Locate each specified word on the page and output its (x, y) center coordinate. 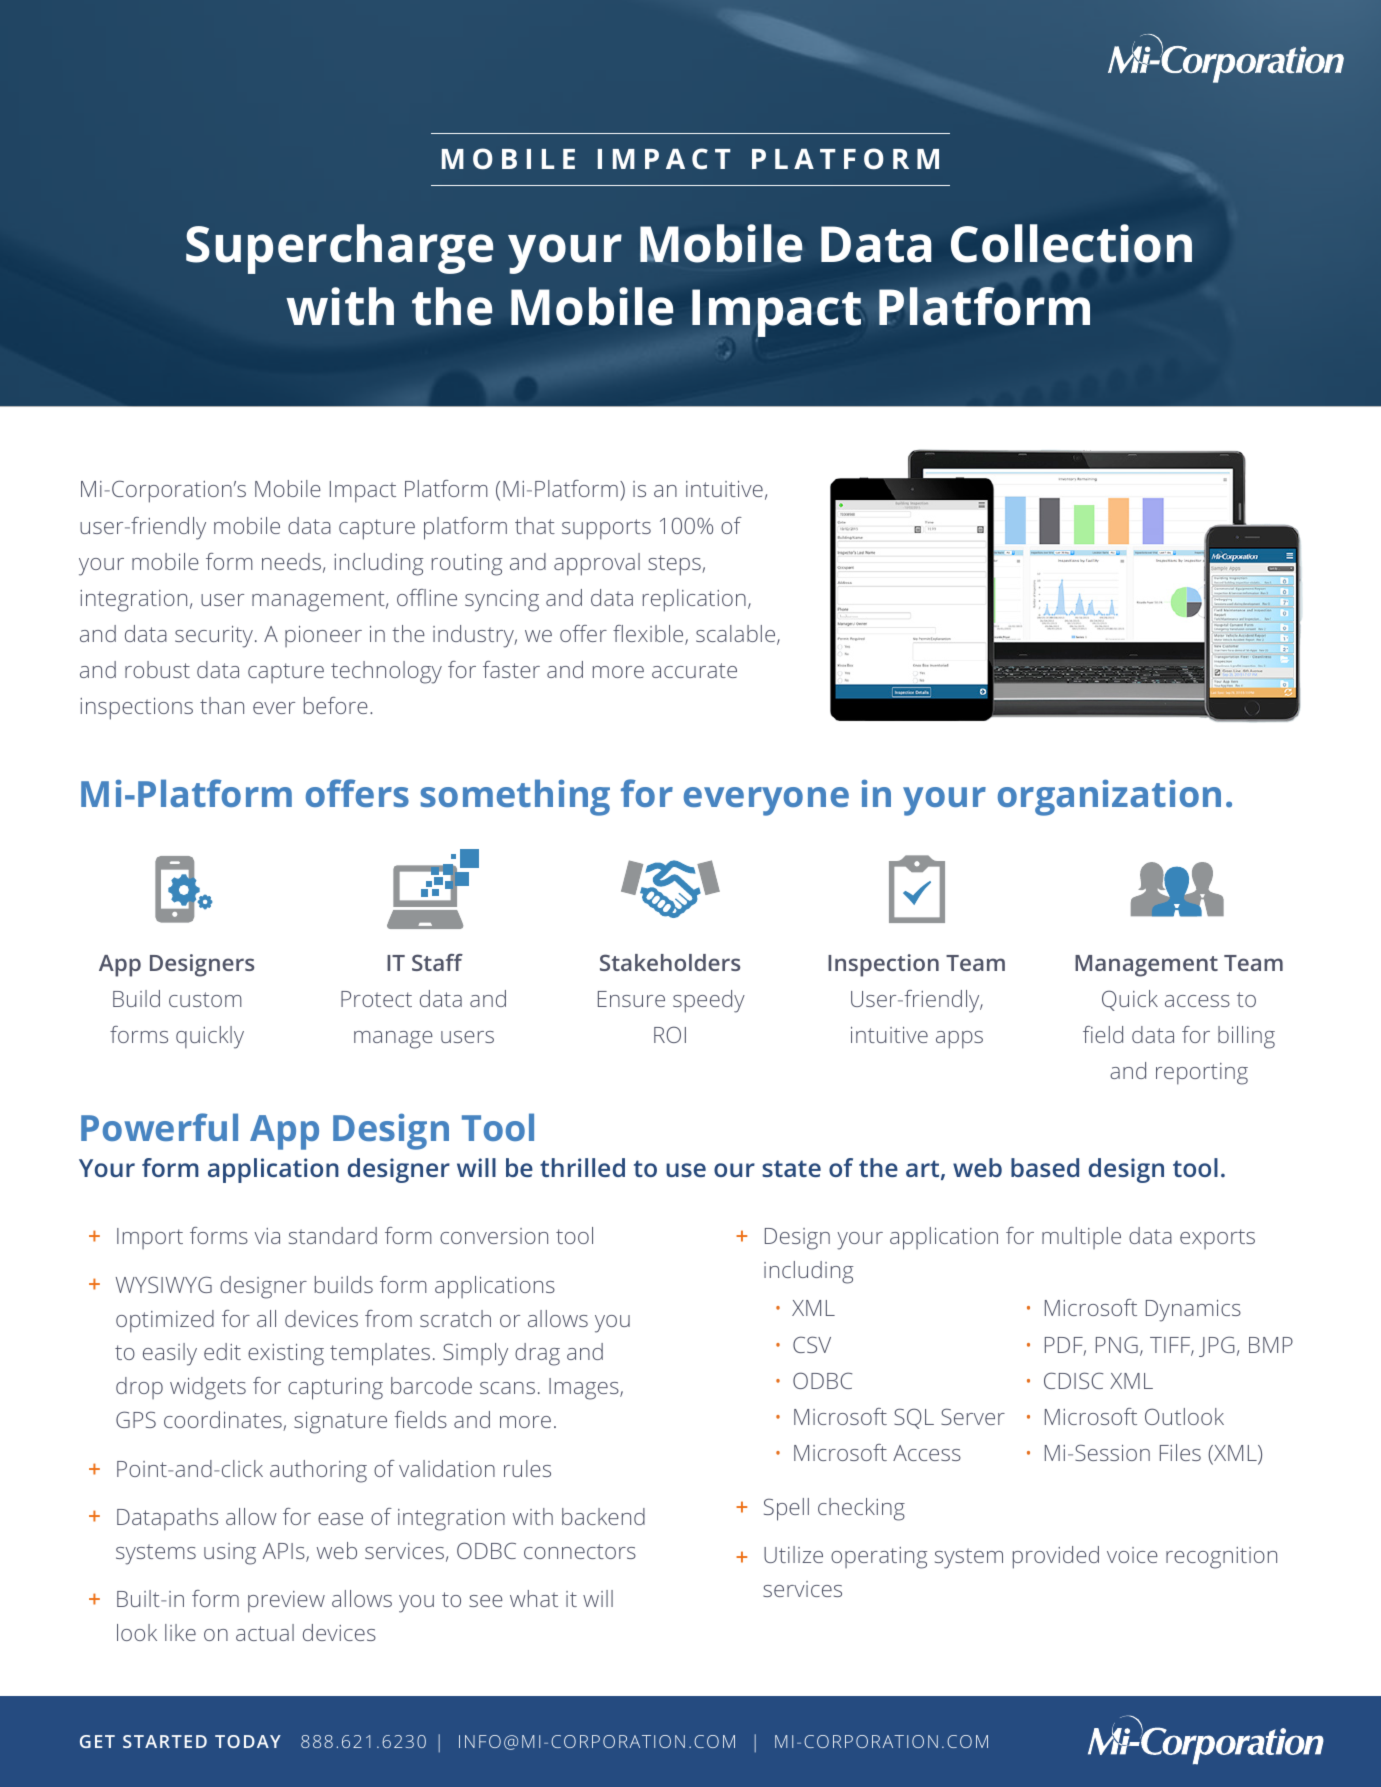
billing (1246, 1037)
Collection (1071, 243)
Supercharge (339, 249)
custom (205, 999)
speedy (709, 1001)
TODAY (248, 1741)
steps (675, 565)
